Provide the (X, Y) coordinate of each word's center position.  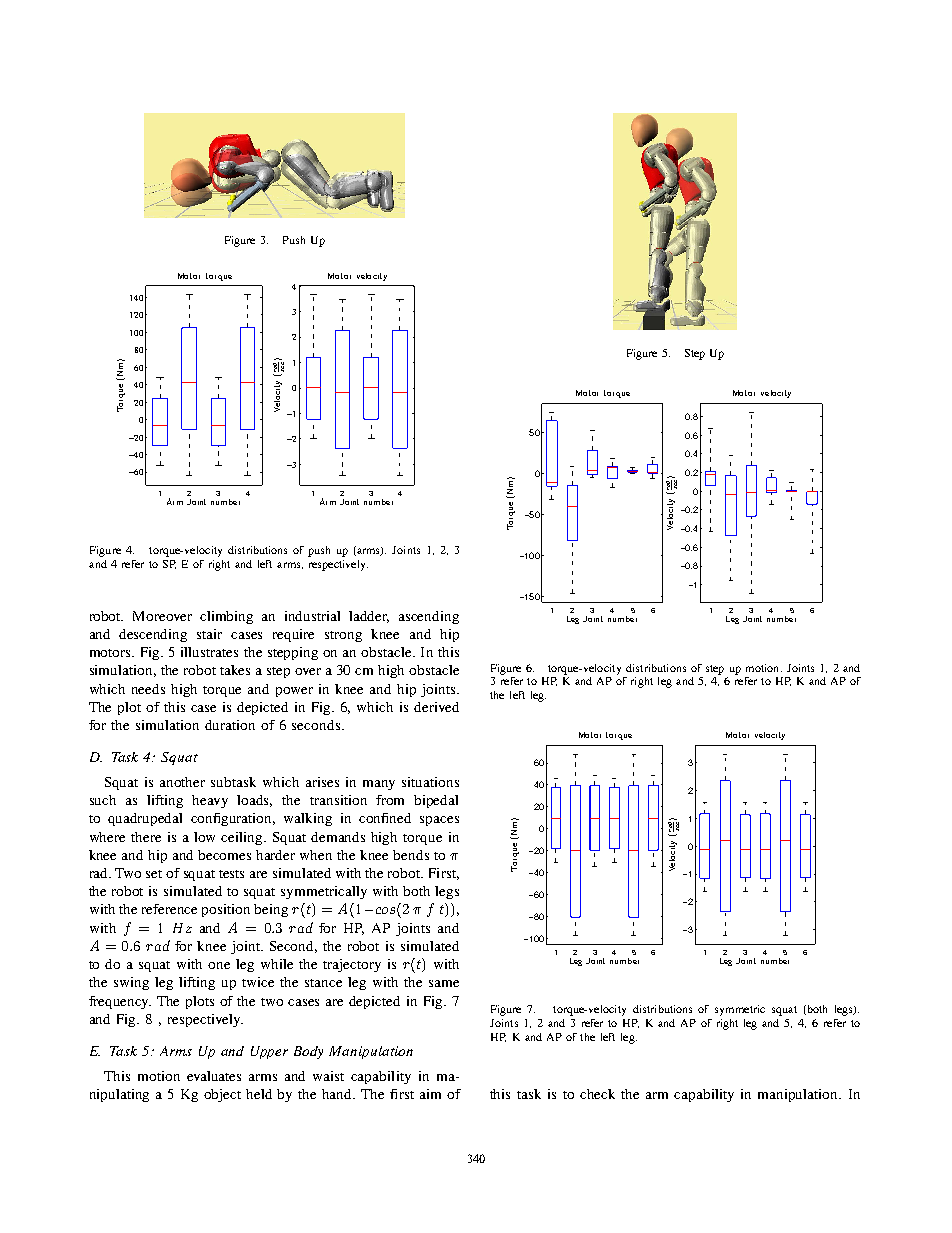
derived (436, 707)
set (154, 874)
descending (153, 635)
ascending (429, 617)
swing (131, 983)
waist (328, 1076)
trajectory (352, 965)
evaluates (214, 1076)
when (316, 855)
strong (343, 636)
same (444, 983)
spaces (439, 821)
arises (322, 782)
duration (230, 725)
